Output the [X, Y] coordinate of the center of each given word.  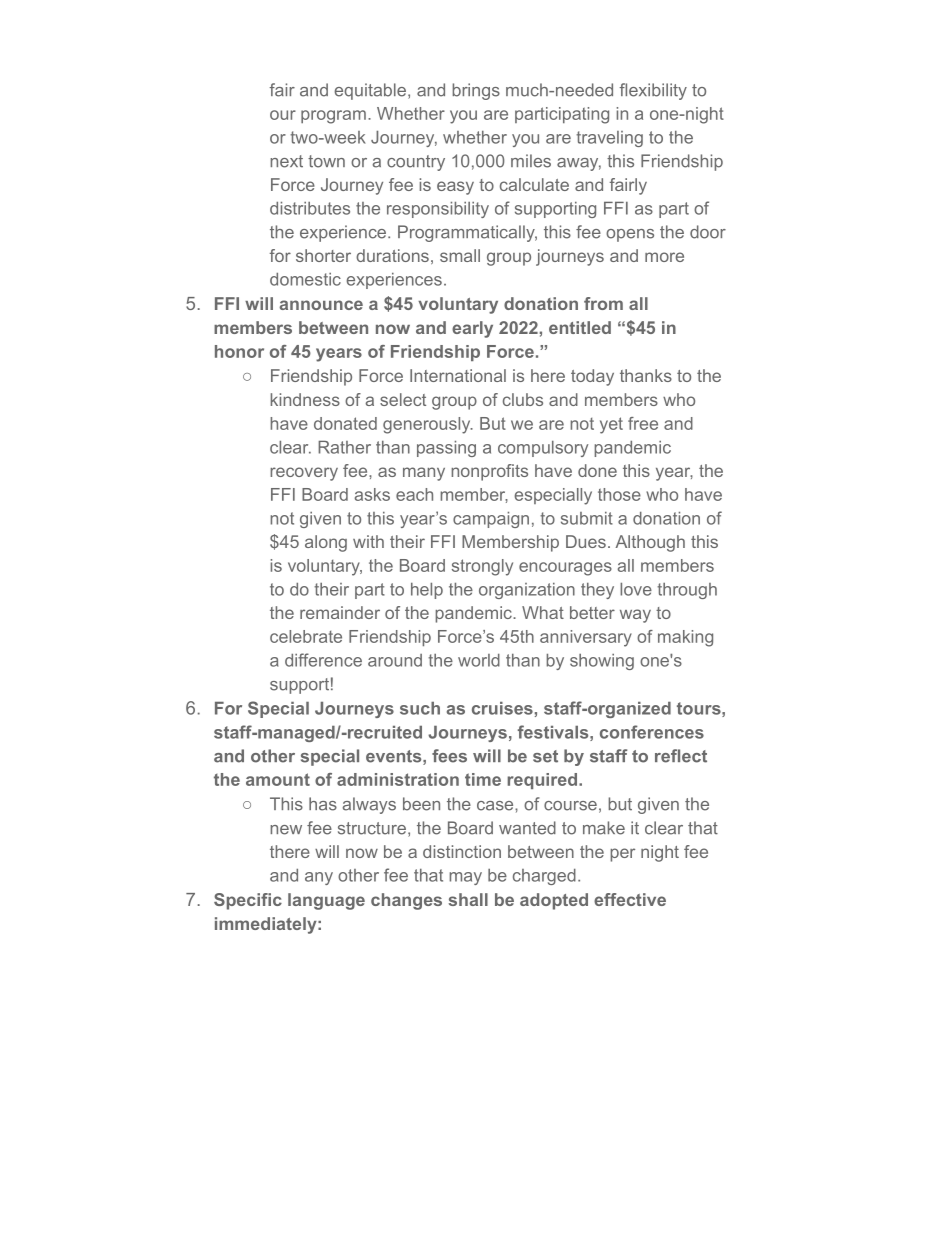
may [465, 878]
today [592, 377]
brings [476, 91]
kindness [305, 399]
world [479, 660]
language [326, 901]
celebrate [306, 636]
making [685, 638]
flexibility [653, 91]
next [286, 161]
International [458, 375]
